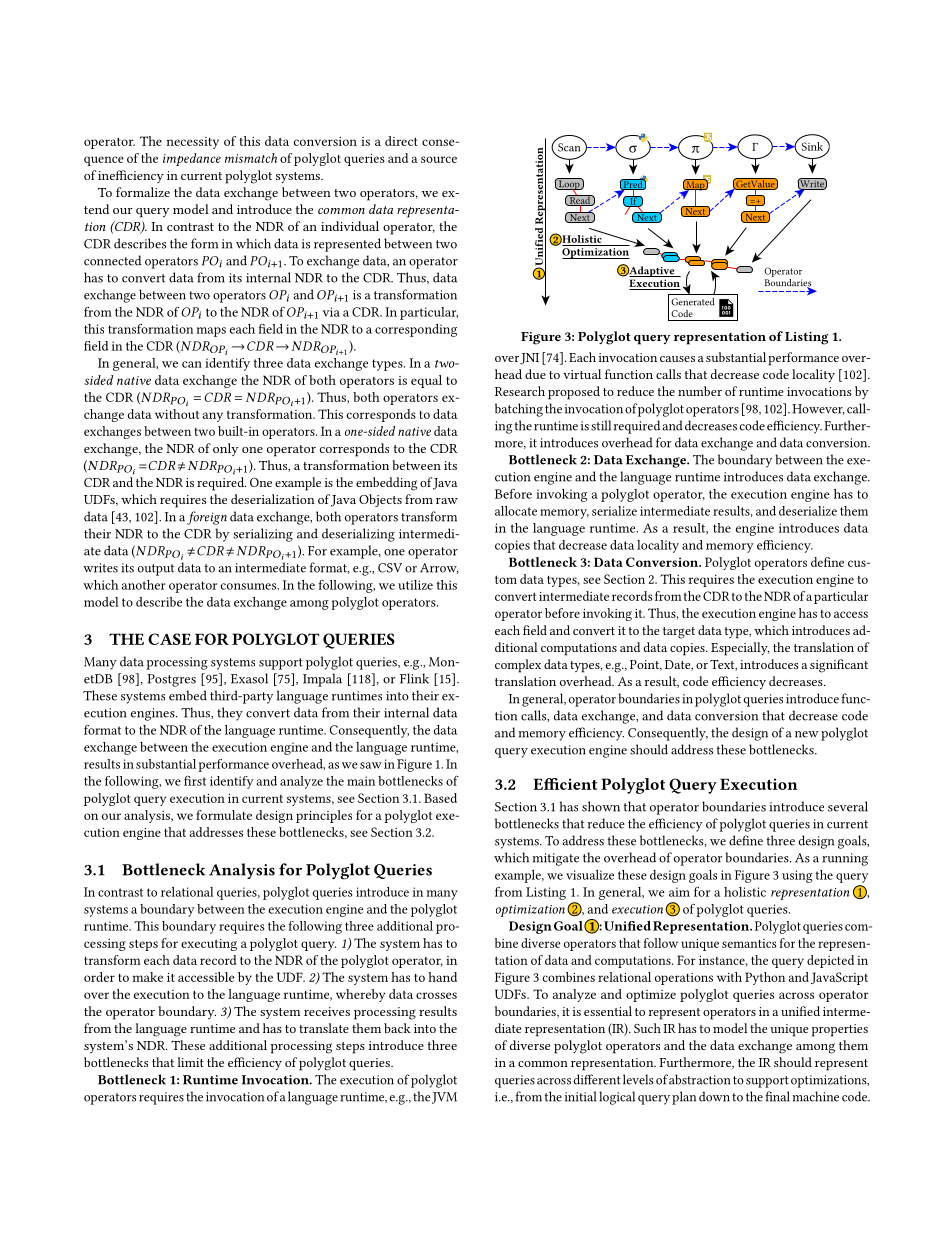 This screenshot has height=1233, width=952. I want to click on raw, so click(447, 501).
